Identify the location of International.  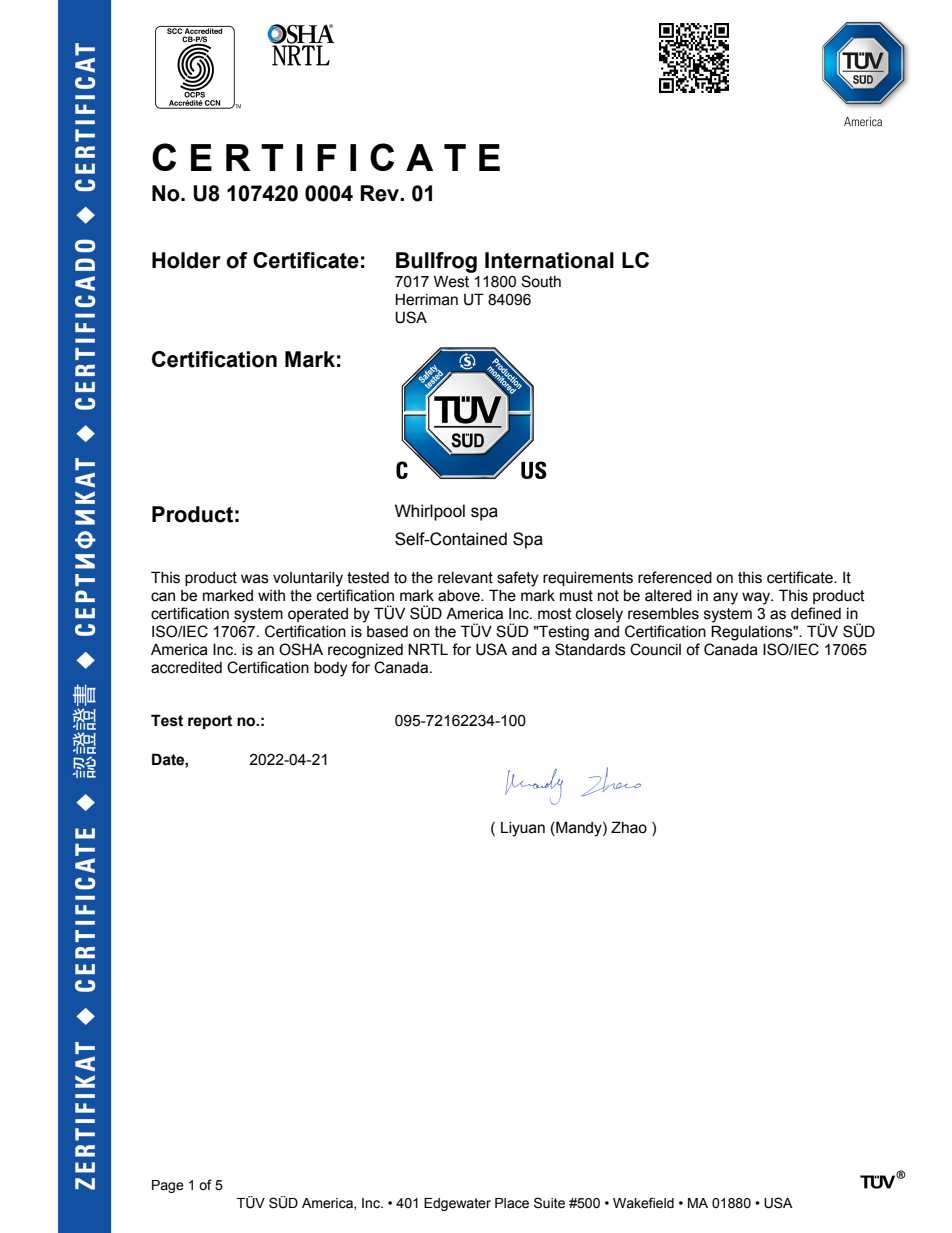
(549, 260).
